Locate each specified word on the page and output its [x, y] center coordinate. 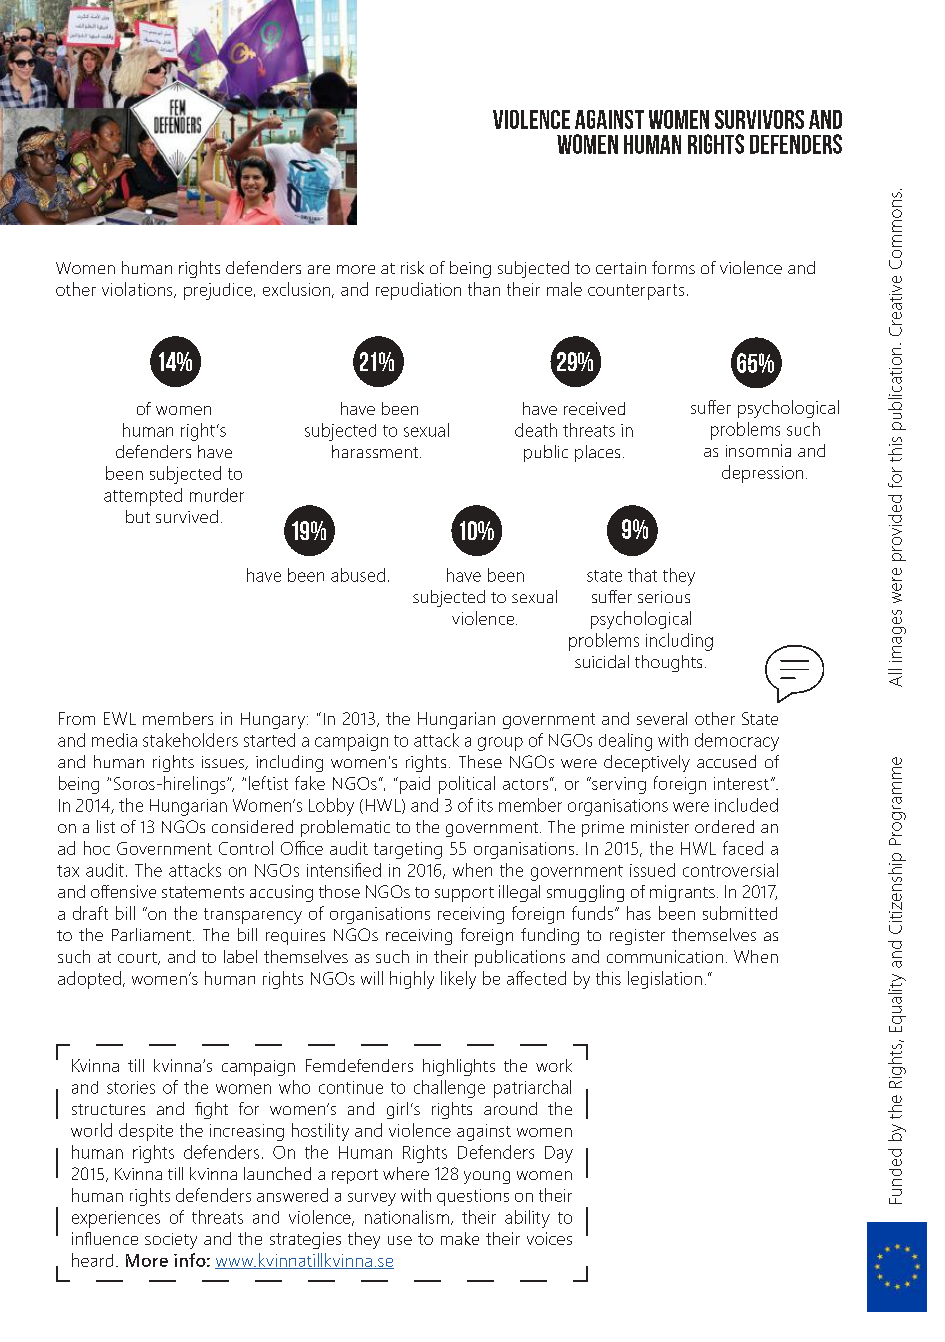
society [171, 1241]
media [114, 740]
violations [138, 290]
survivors [759, 119]
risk [412, 267]
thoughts [668, 663]
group [500, 744]
